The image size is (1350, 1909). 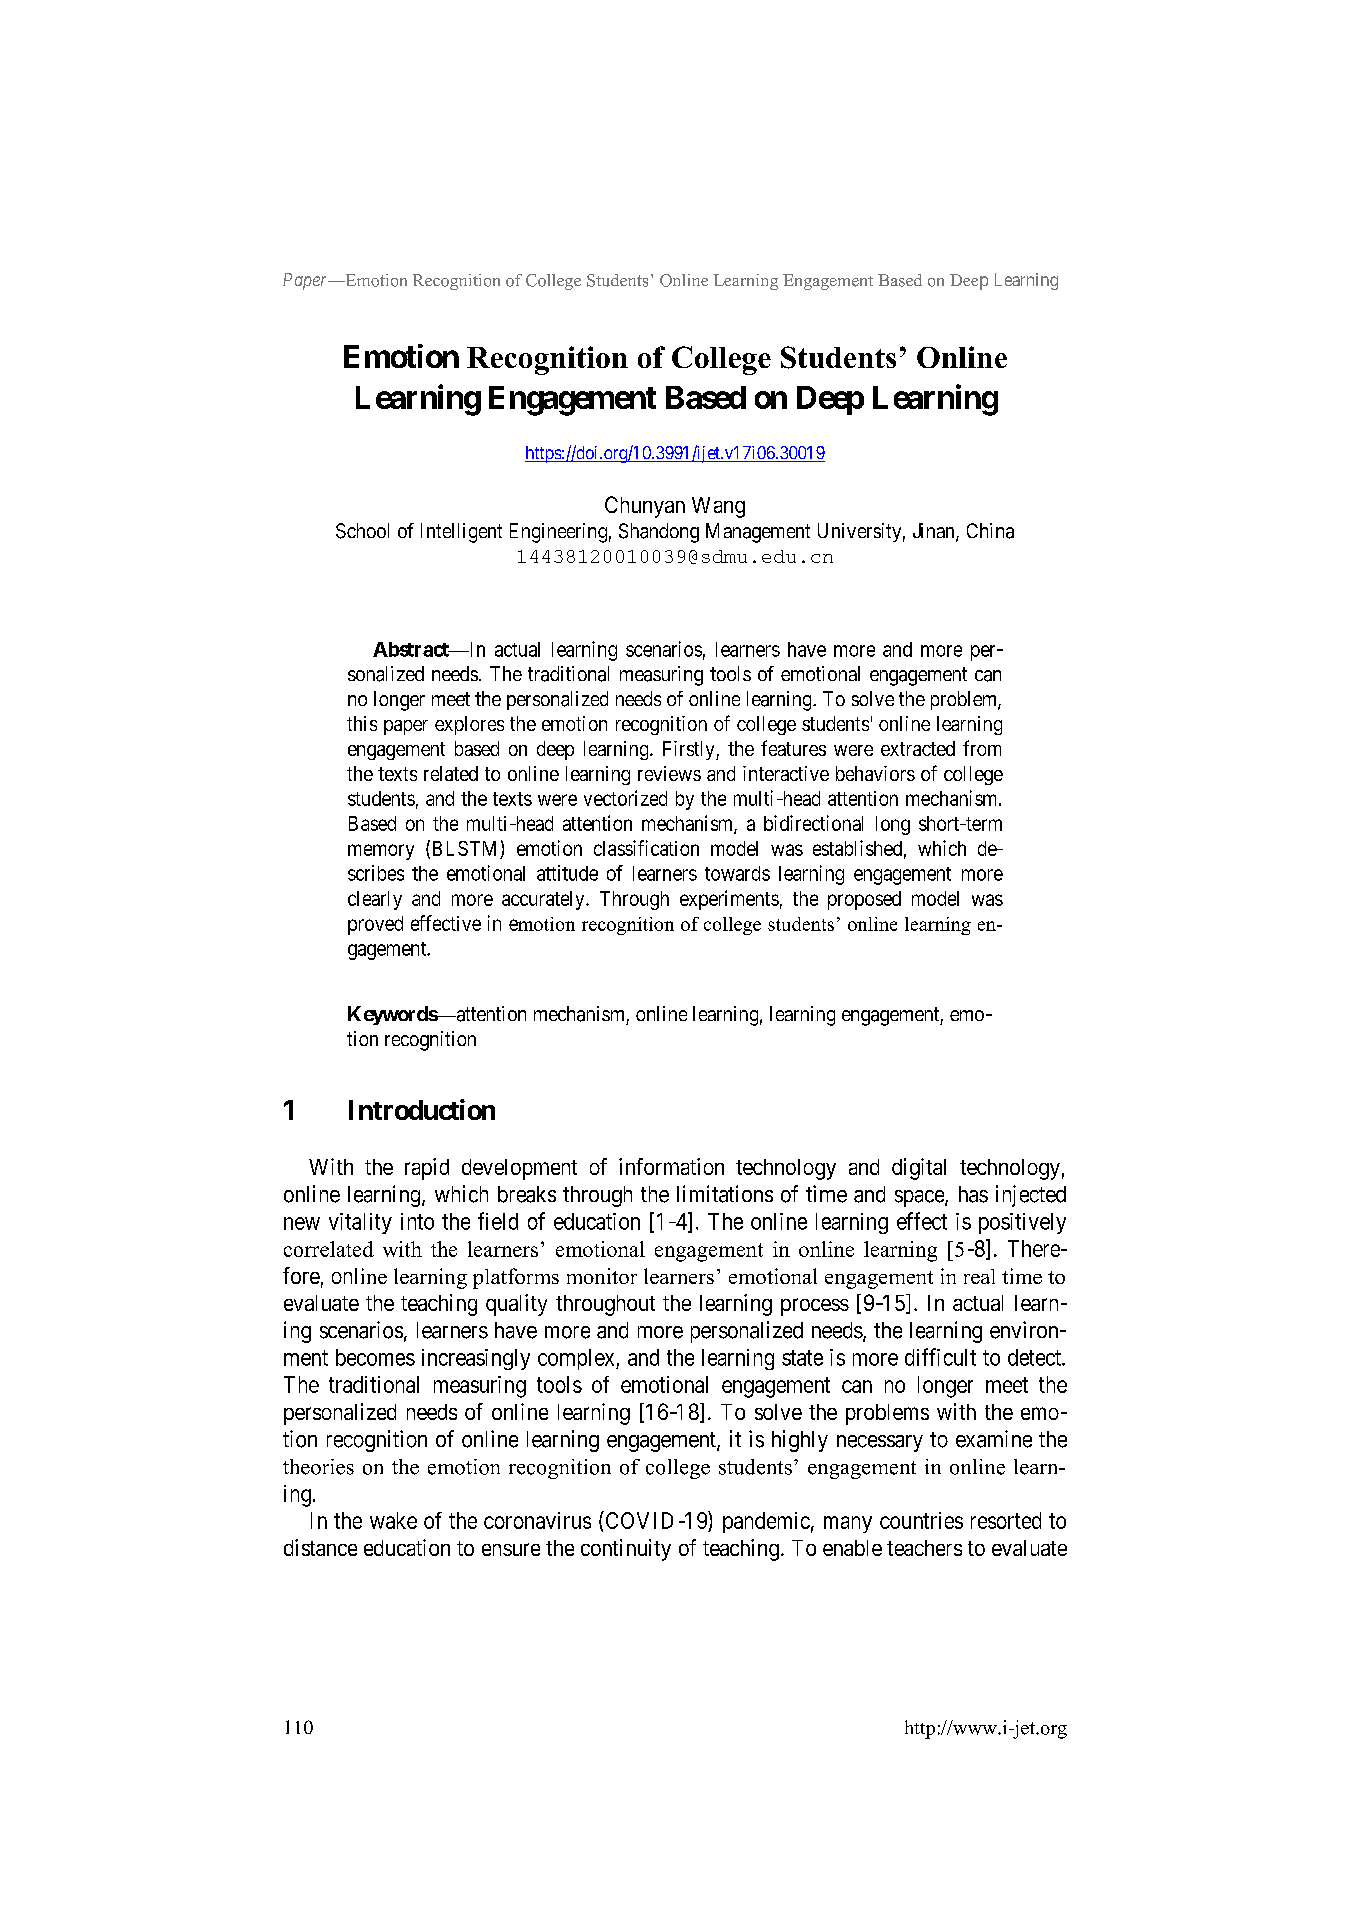 What do you see at coordinates (602, 1276) in the screenshot?
I see `monitor` at bounding box center [602, 1276].
